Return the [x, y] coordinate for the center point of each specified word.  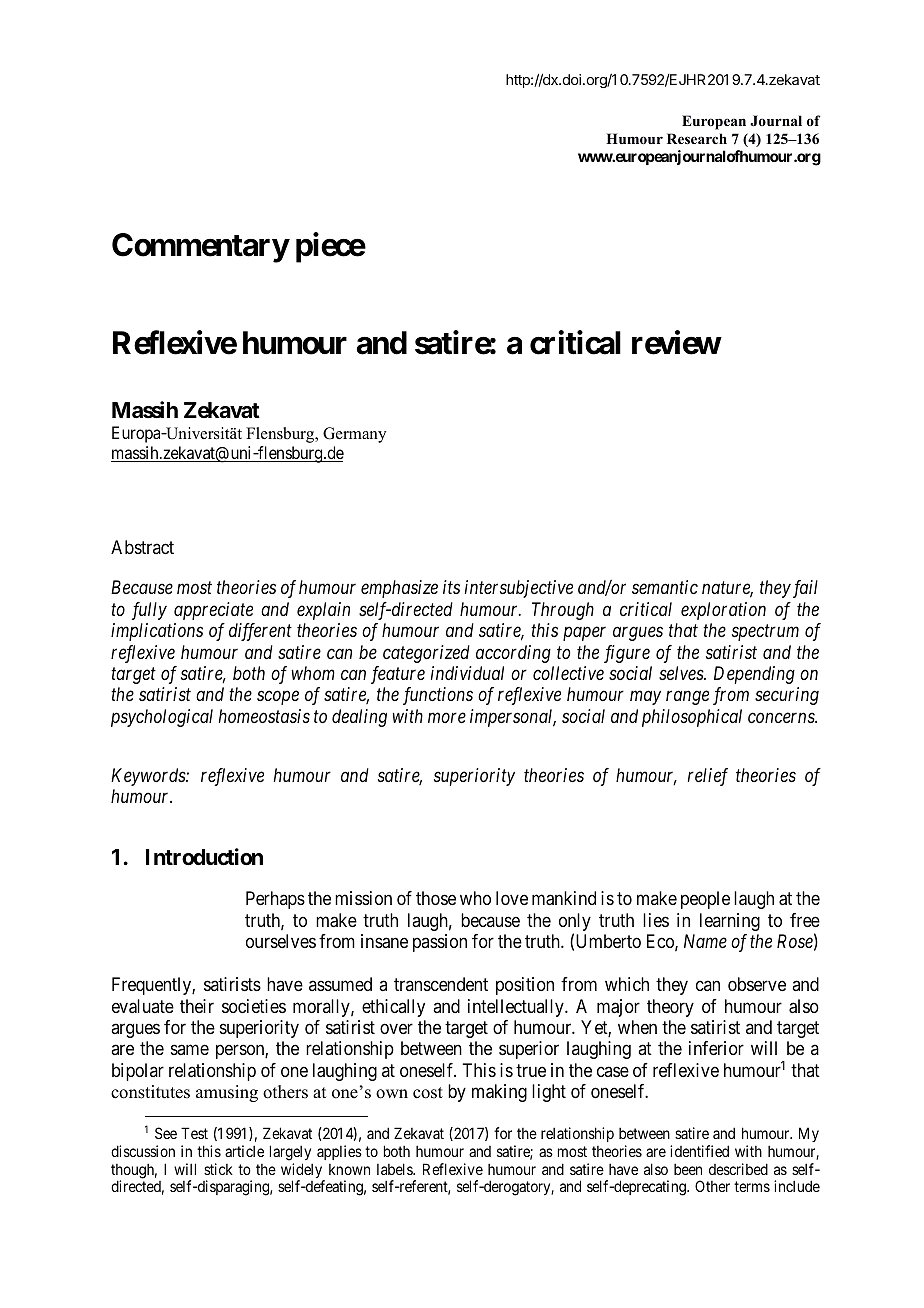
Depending [754, 675]
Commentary [200, 248]
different [260, 632]
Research [697, 138]
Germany [354, 435]
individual [467, 673]
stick [218, 1169]
